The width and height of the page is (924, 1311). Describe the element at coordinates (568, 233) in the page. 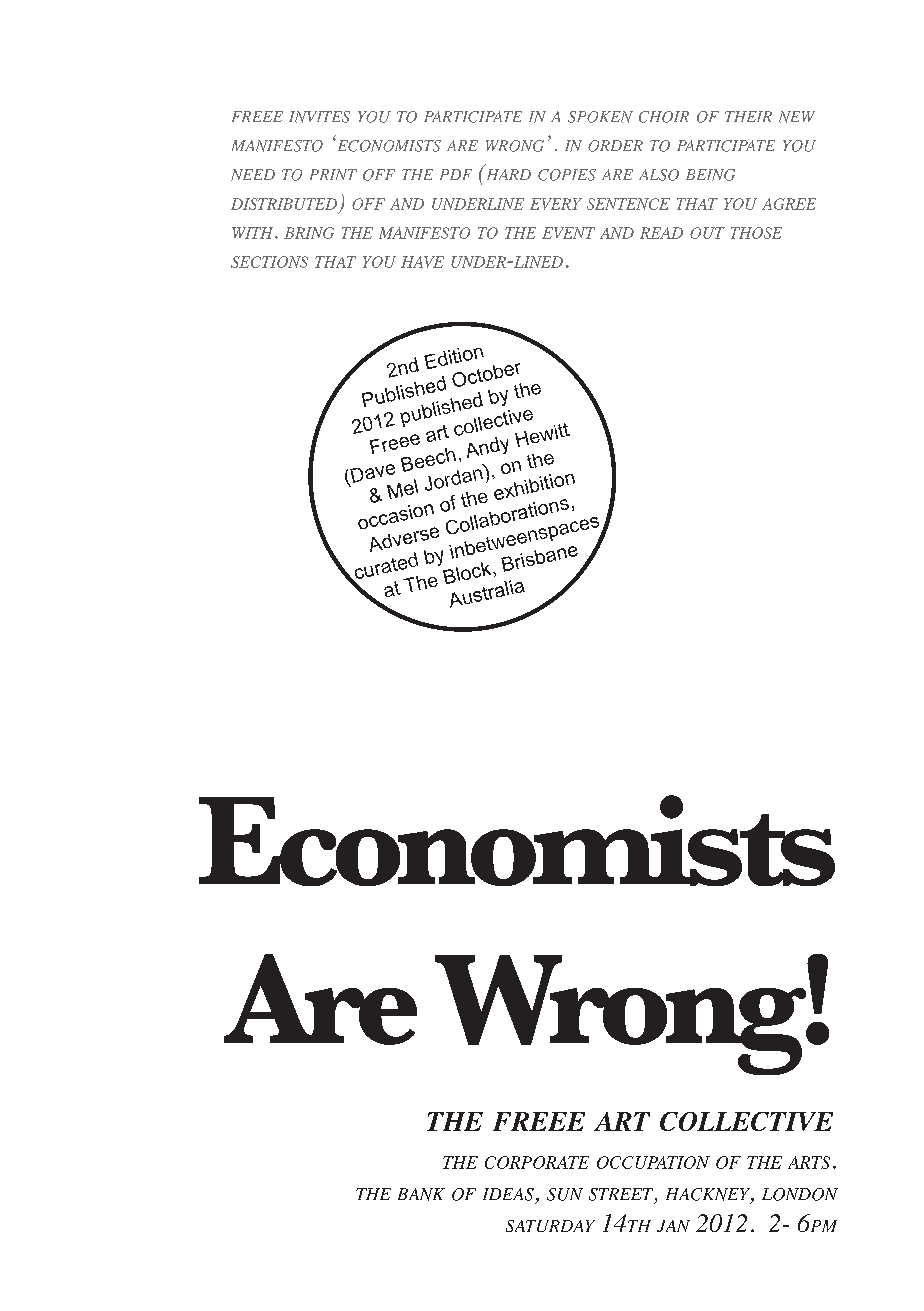

I see `event` at that location.
